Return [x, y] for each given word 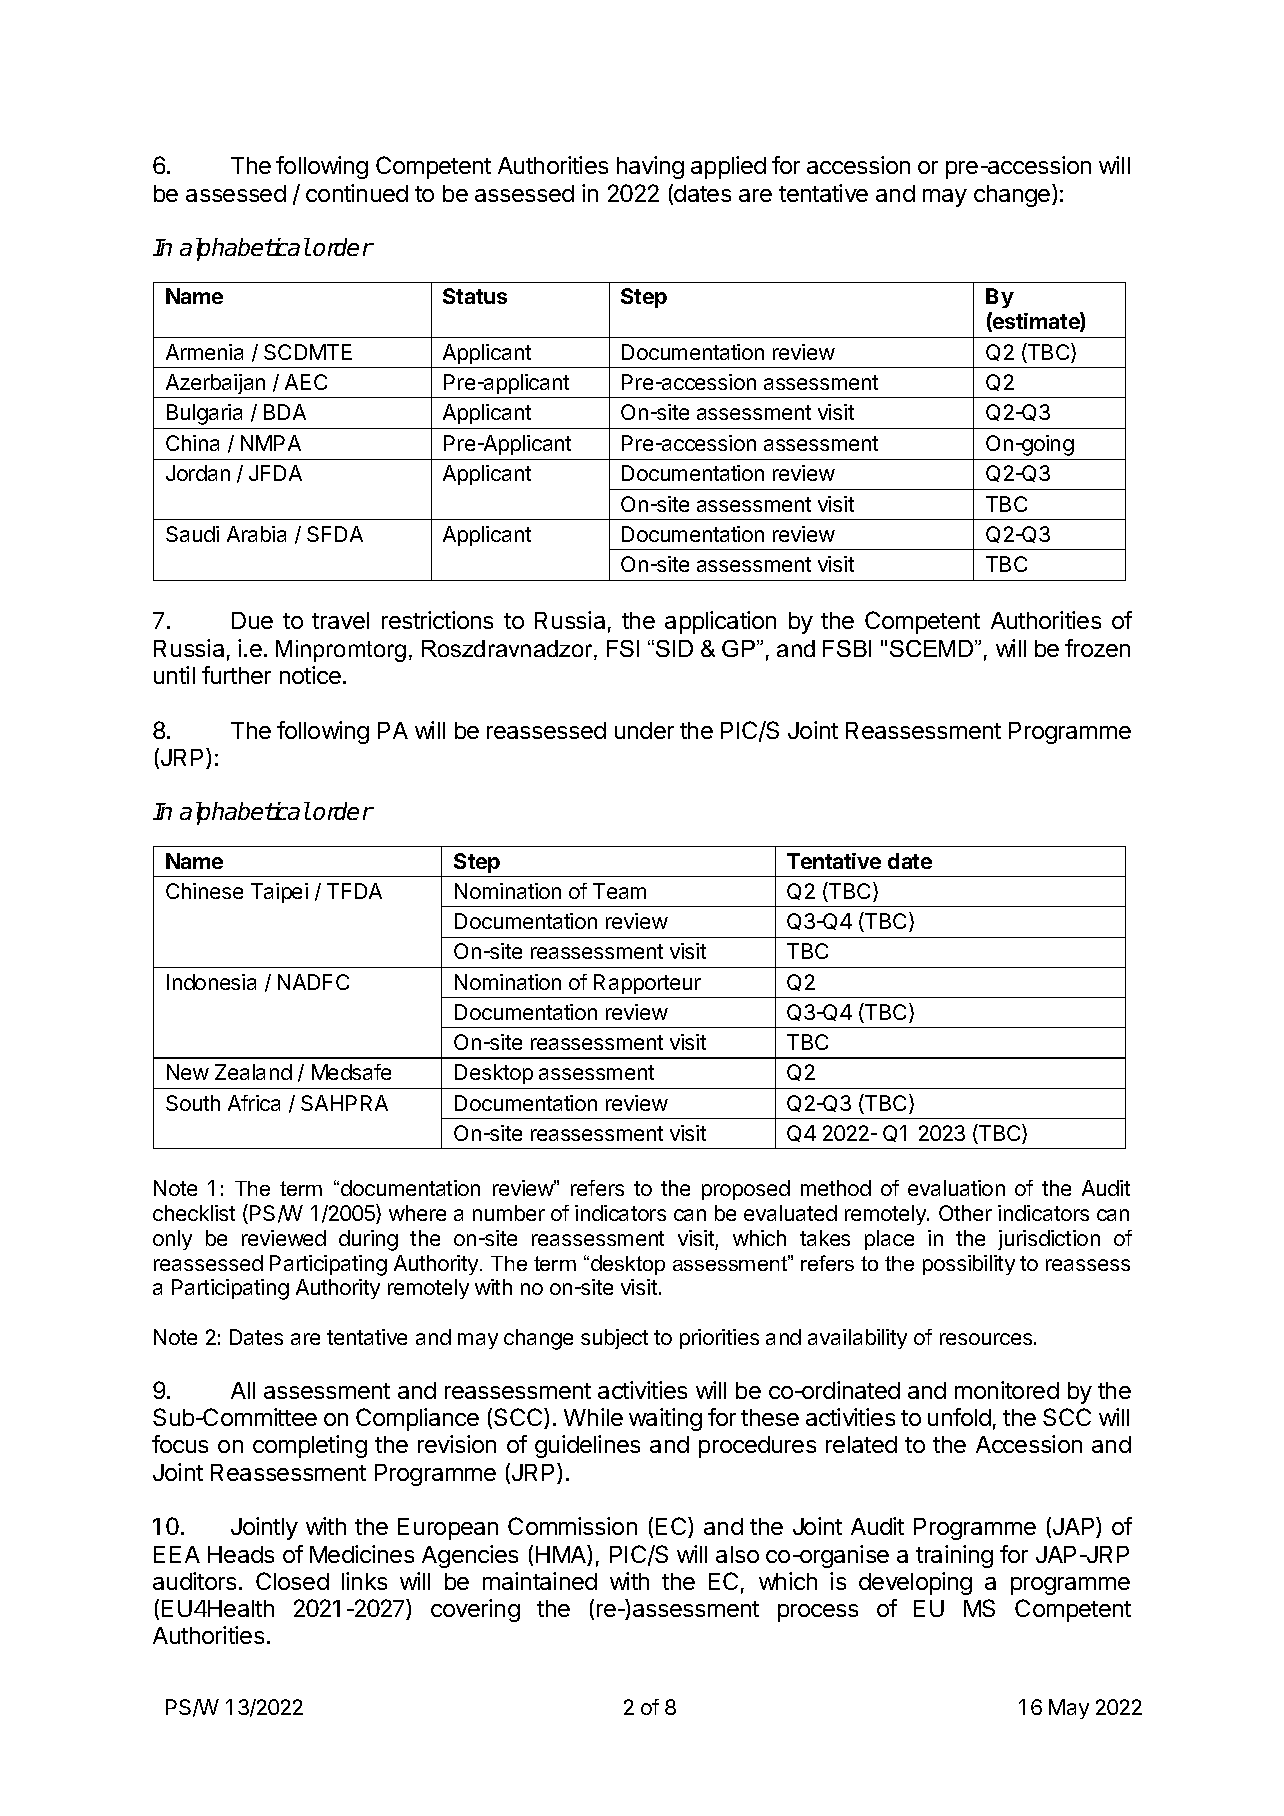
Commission [572, 1526]
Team [619, 891]
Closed [292, 1581]
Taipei [279, 893]
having [650, 167]
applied [728, 167]
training [954, 1556]
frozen [1097, 648]
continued [357, 193]
